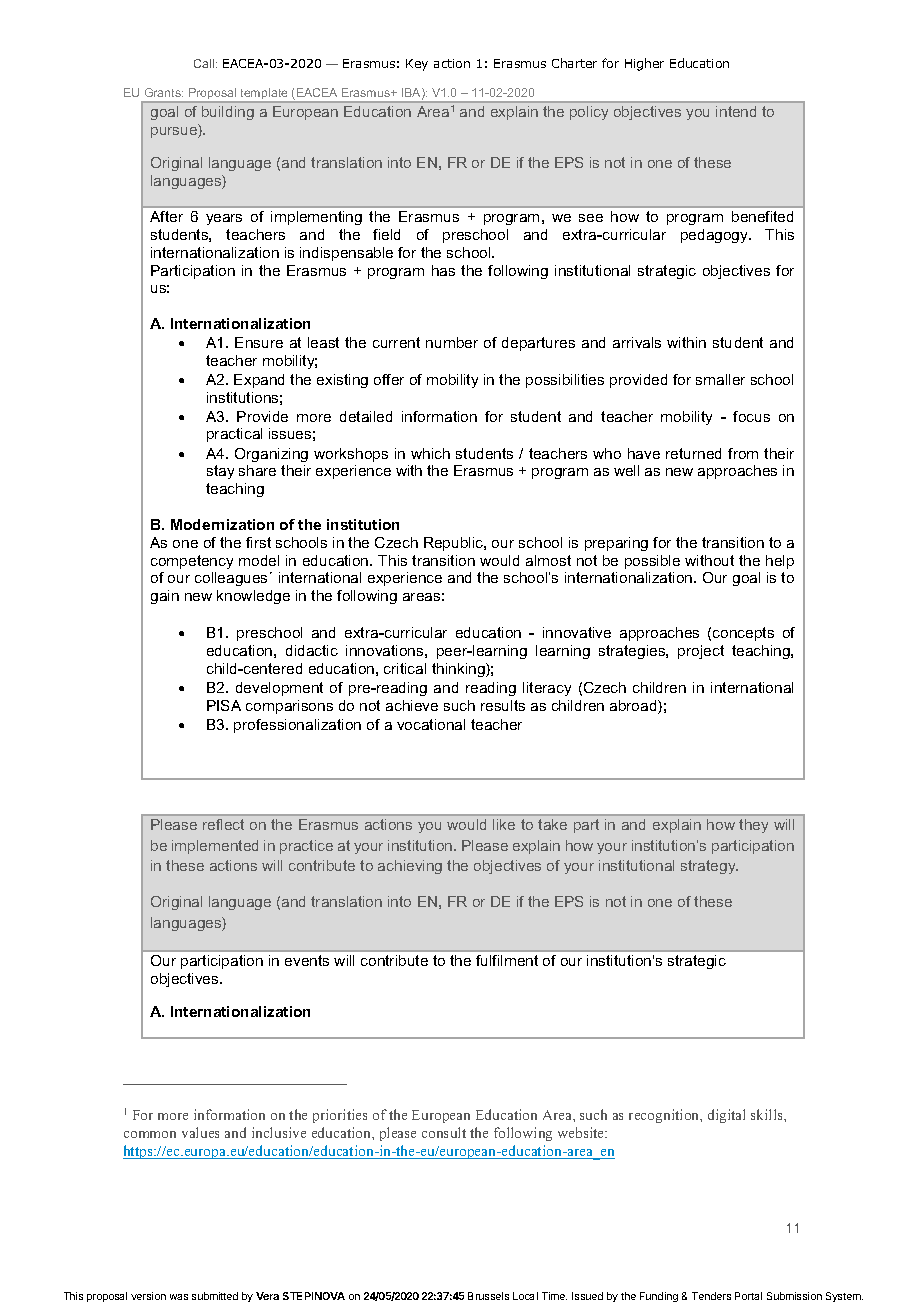 The width and height of the document is (924, 1308). What do you see at coordinates (503, 705) in the document?
I see `results` at bounding box center [503, 705].
